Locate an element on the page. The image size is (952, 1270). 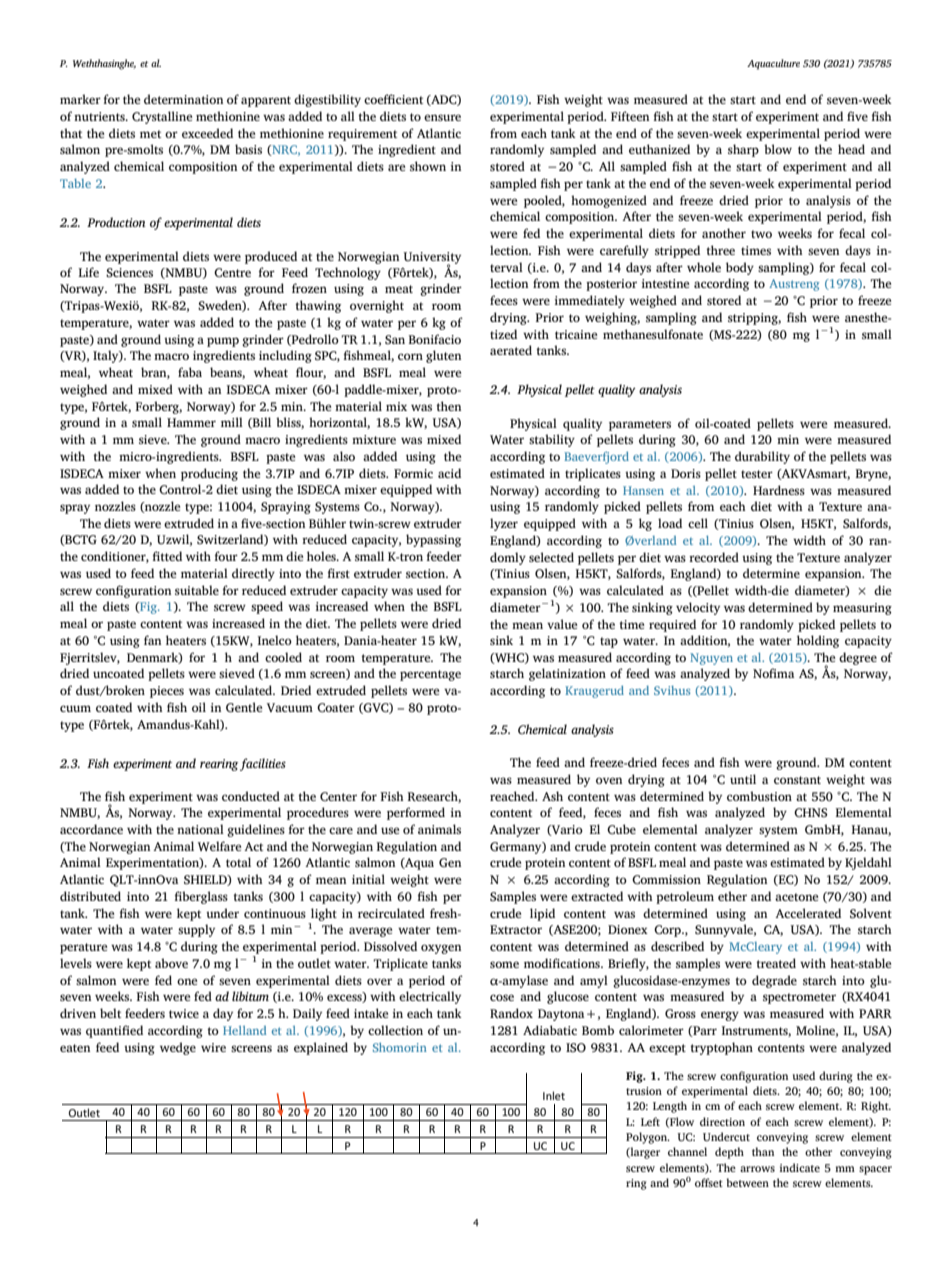
Crystalline is located at coordinates (162, 117).
